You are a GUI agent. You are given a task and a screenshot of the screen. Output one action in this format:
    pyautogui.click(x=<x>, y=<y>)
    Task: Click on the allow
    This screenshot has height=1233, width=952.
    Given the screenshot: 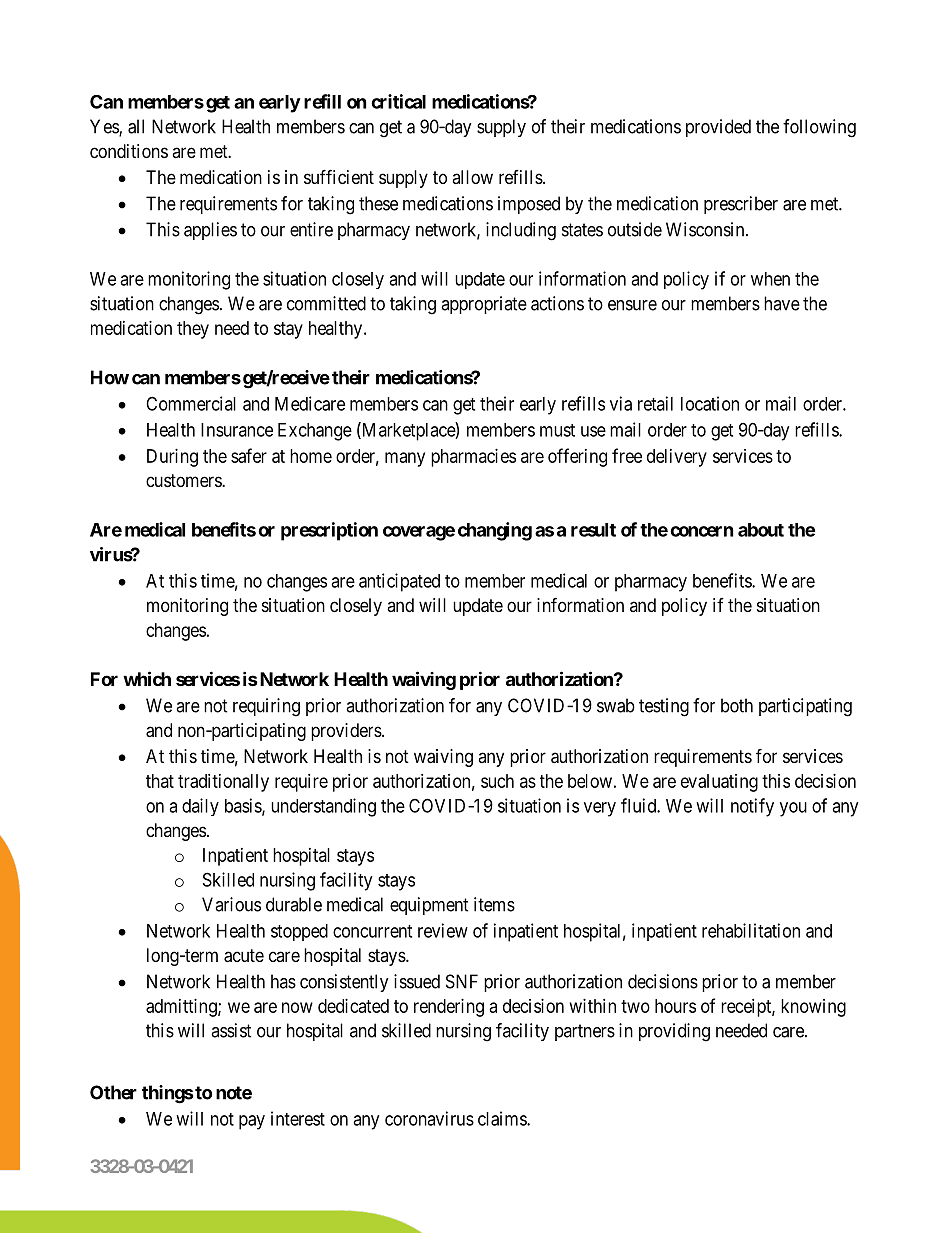 What is the action you would take?
    pyautogui.click(x=472, y=177)
